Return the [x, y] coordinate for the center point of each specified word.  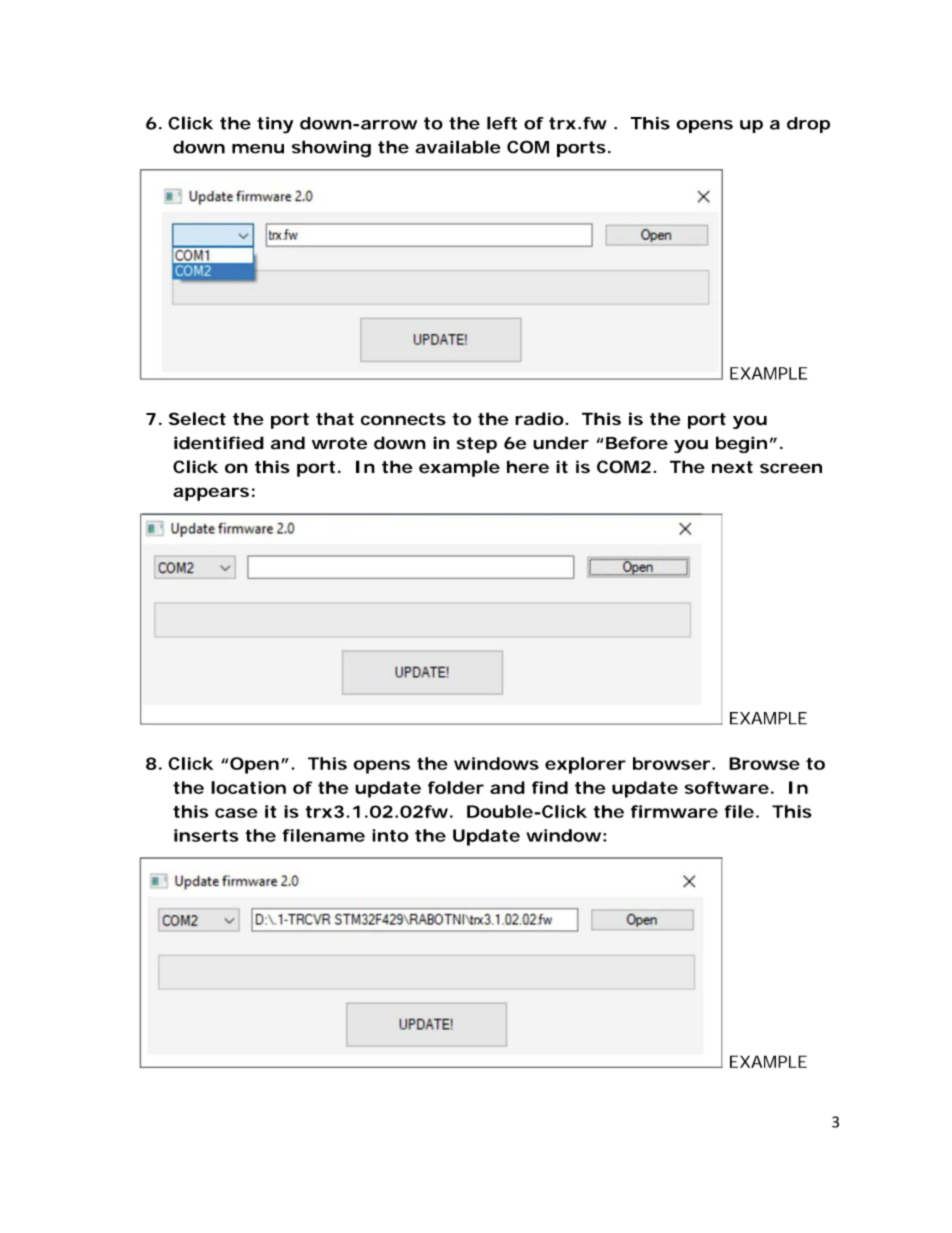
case [236, 813]
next [732, 467]
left [502, 123]
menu [258, 149]
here [528, 467]
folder [456, 787]
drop [808, 125]
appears [211, 494]
